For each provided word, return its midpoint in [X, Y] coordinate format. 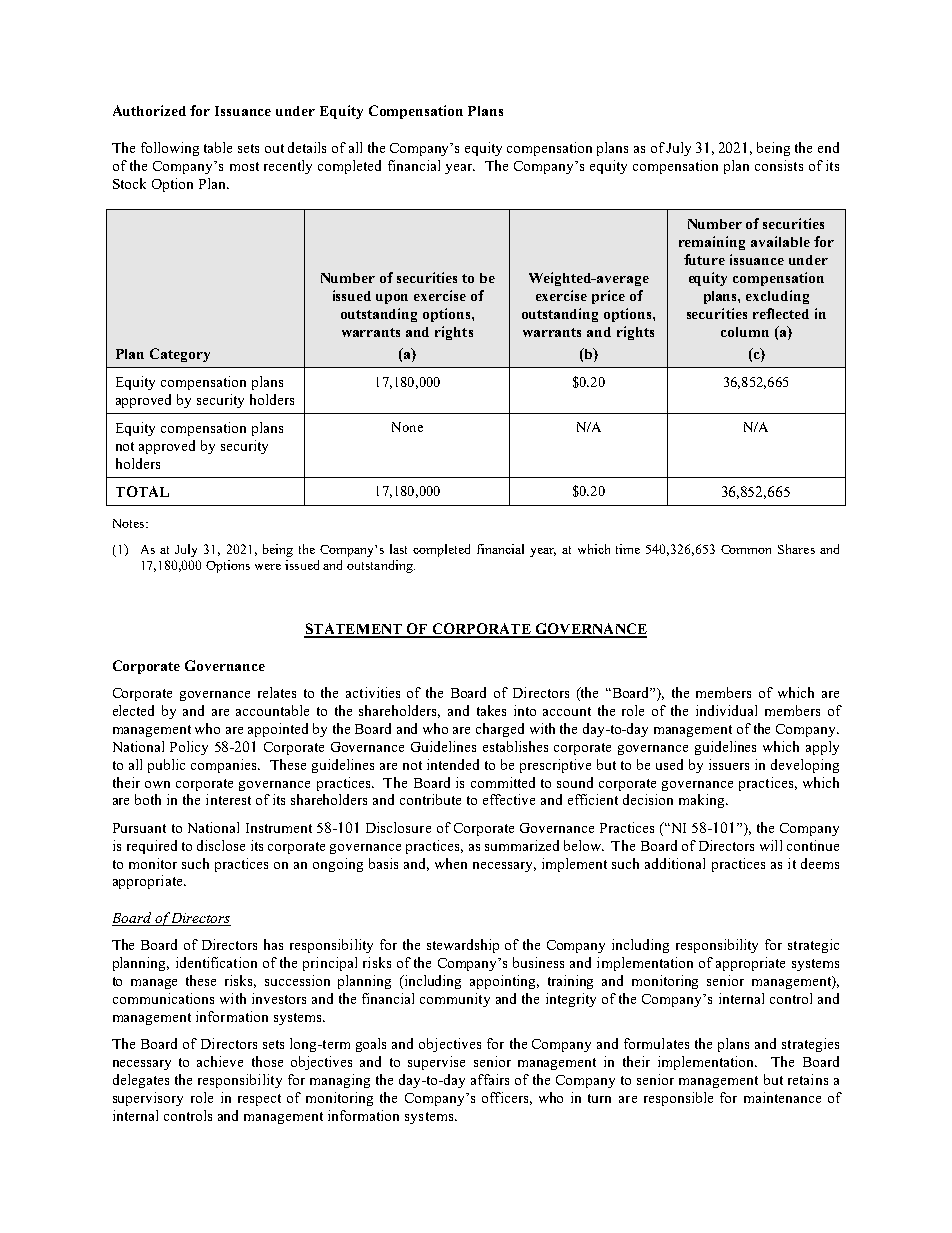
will [771, 845]
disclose [221, 845]
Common [746, 549]
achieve [220, 1061]
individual [726, 710]
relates [277, 692]
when [451, 863]
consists [779, 165]
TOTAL [142, 491]
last [398, 549]
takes [491, 710]
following [170, 149]
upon [392, 299]
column [745, 332]
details [307, 147]
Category [180, 355]
